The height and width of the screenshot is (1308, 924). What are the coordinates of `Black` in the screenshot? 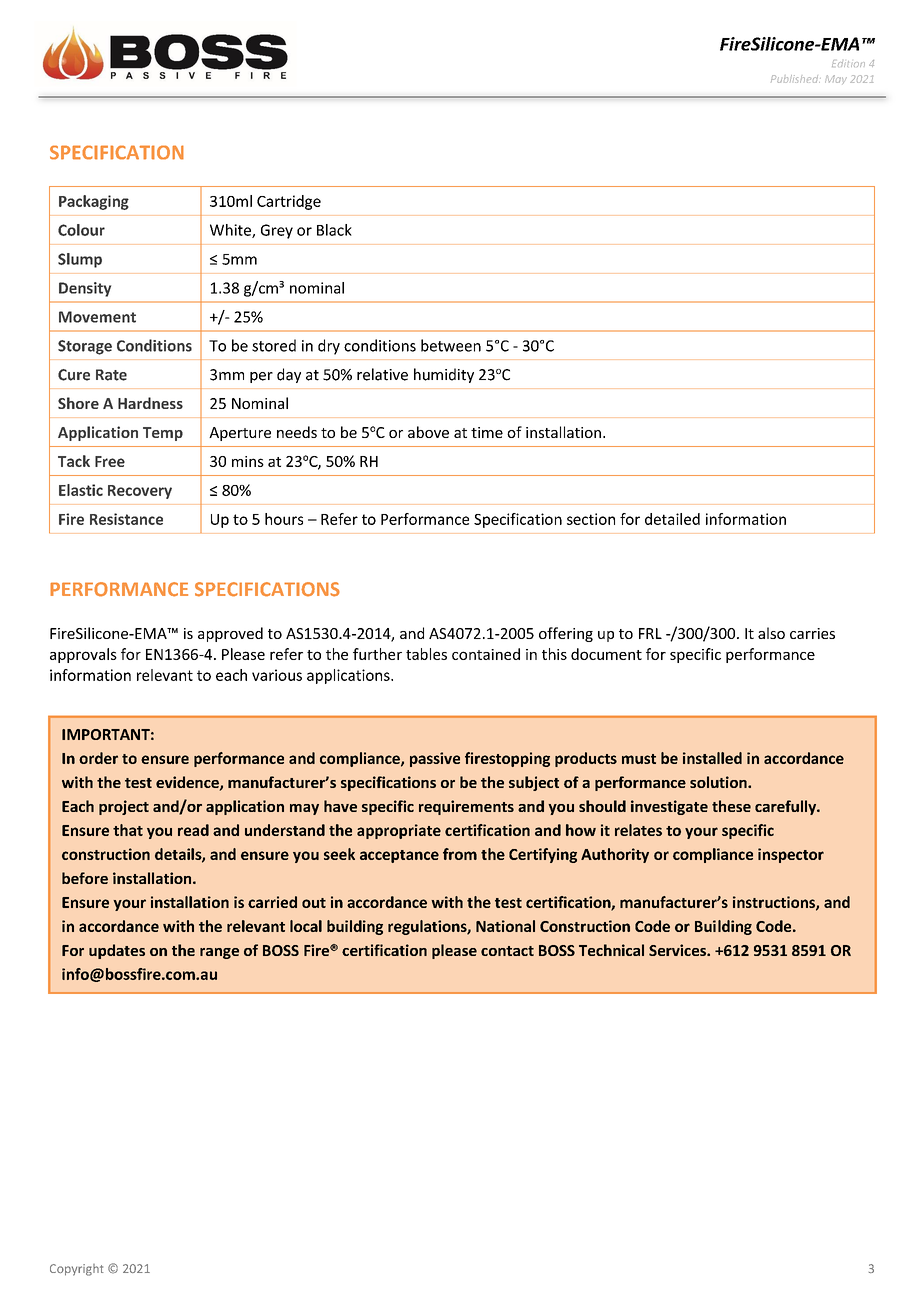 It's located at (334, 230).
